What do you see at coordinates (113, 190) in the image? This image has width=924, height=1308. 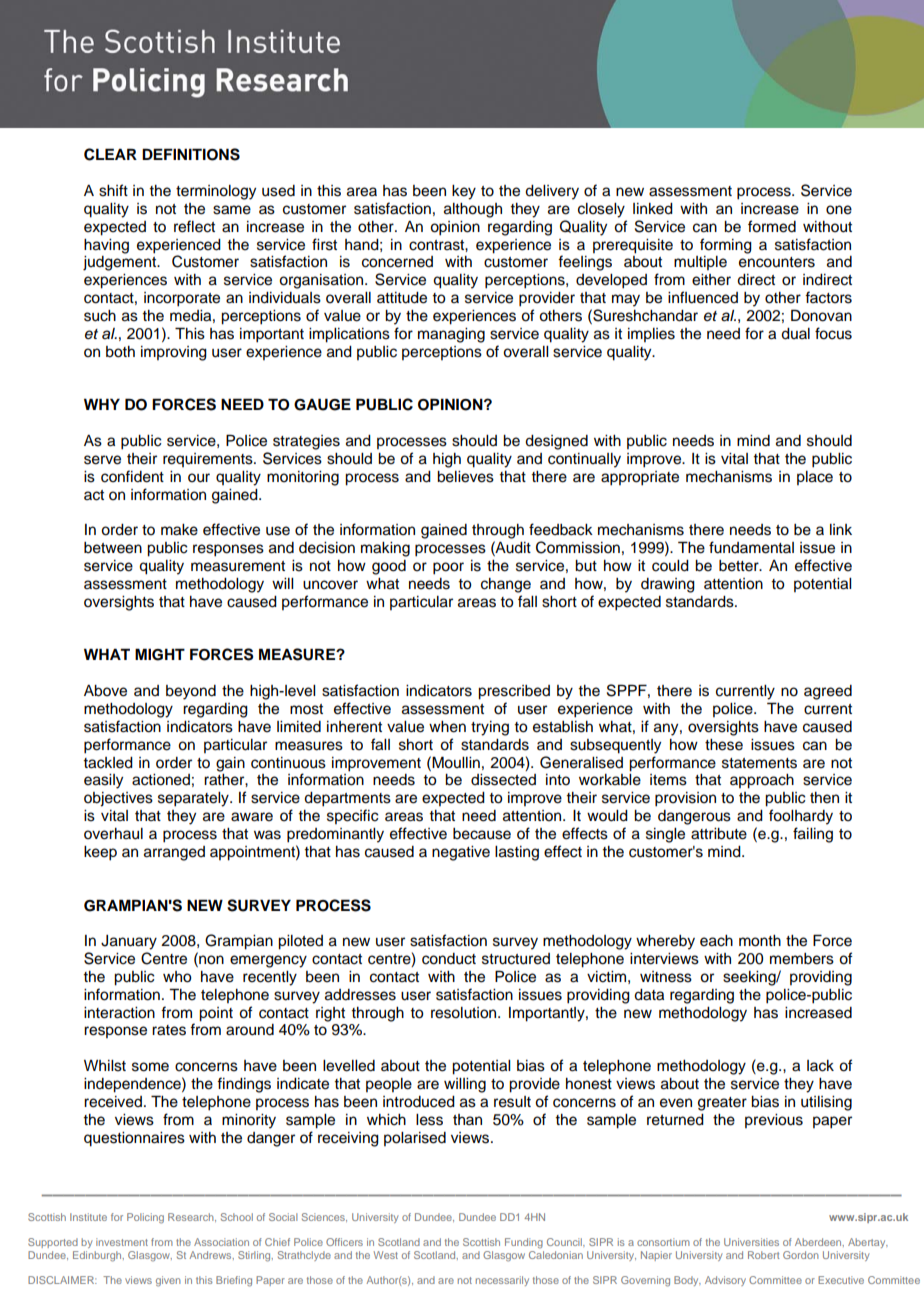 I see `shift` at bounding box center [113, 190].
